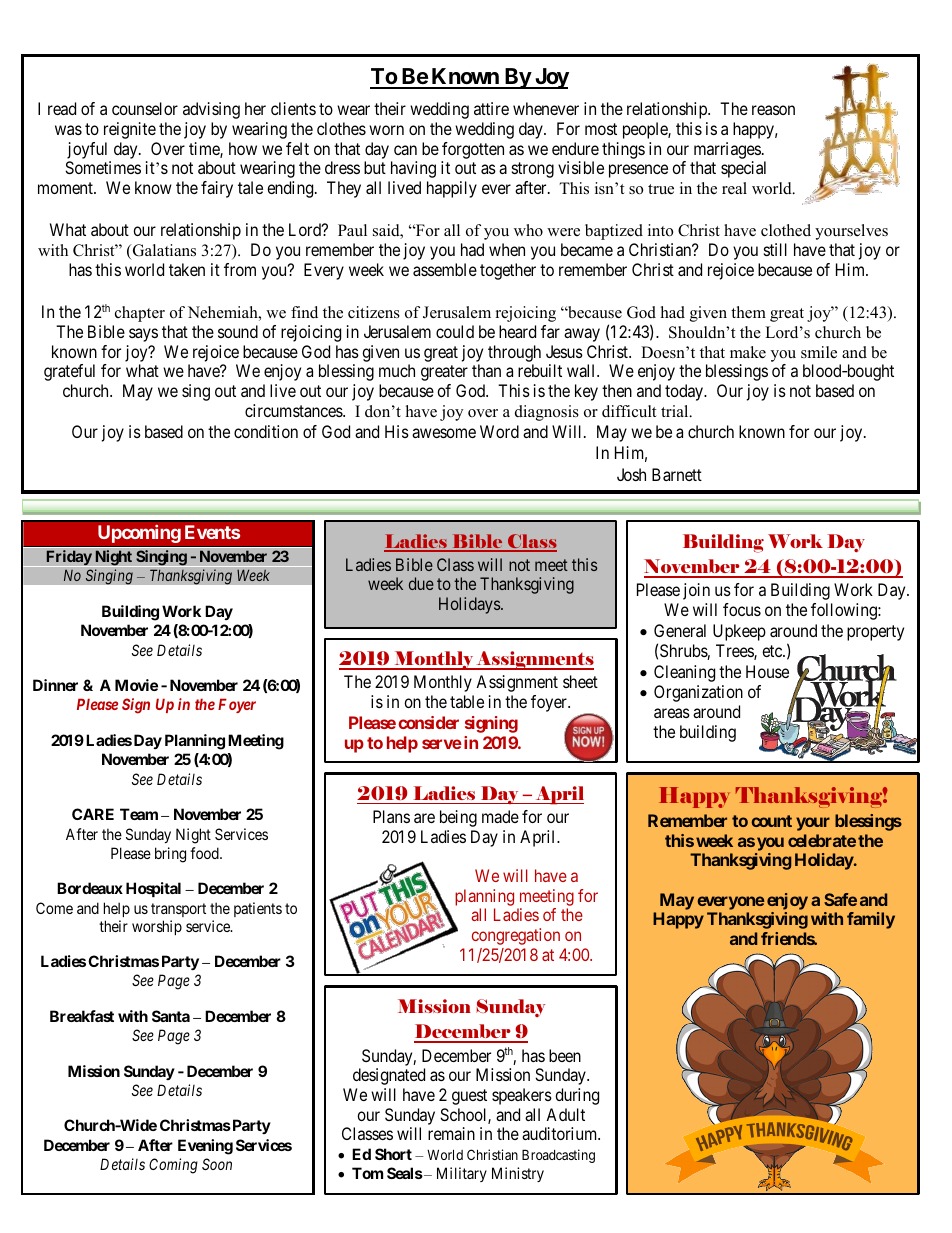 Image resolution: width=952 pixels, height=1233 pixels. Describe the element at coordinates (773, 110) in the screenshot. I see `reason` at that location.
